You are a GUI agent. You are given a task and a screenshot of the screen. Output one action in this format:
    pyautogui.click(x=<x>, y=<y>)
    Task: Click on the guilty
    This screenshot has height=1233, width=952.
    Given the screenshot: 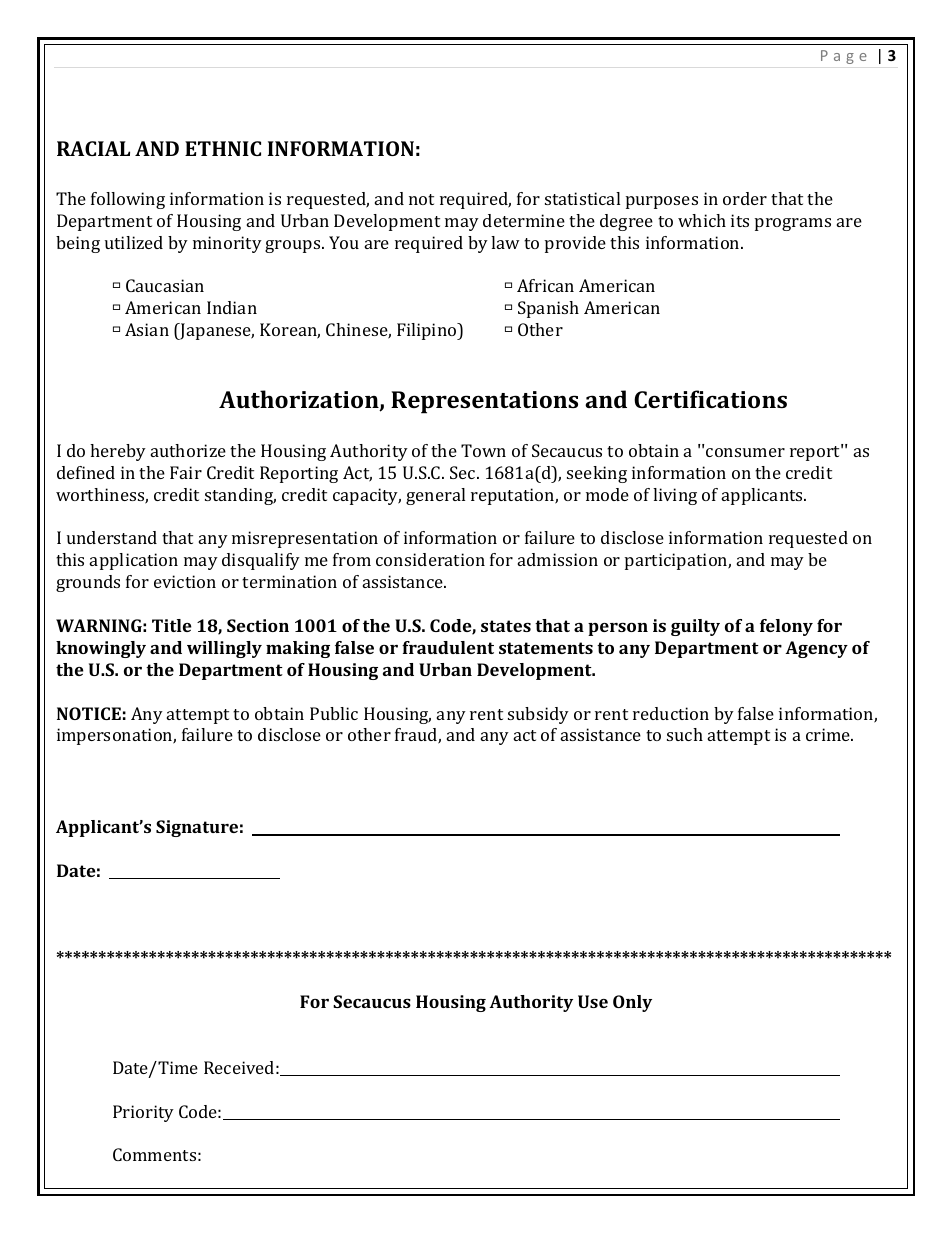 What is the action you would take?
    pyautogui.click(x=695, y=627)
